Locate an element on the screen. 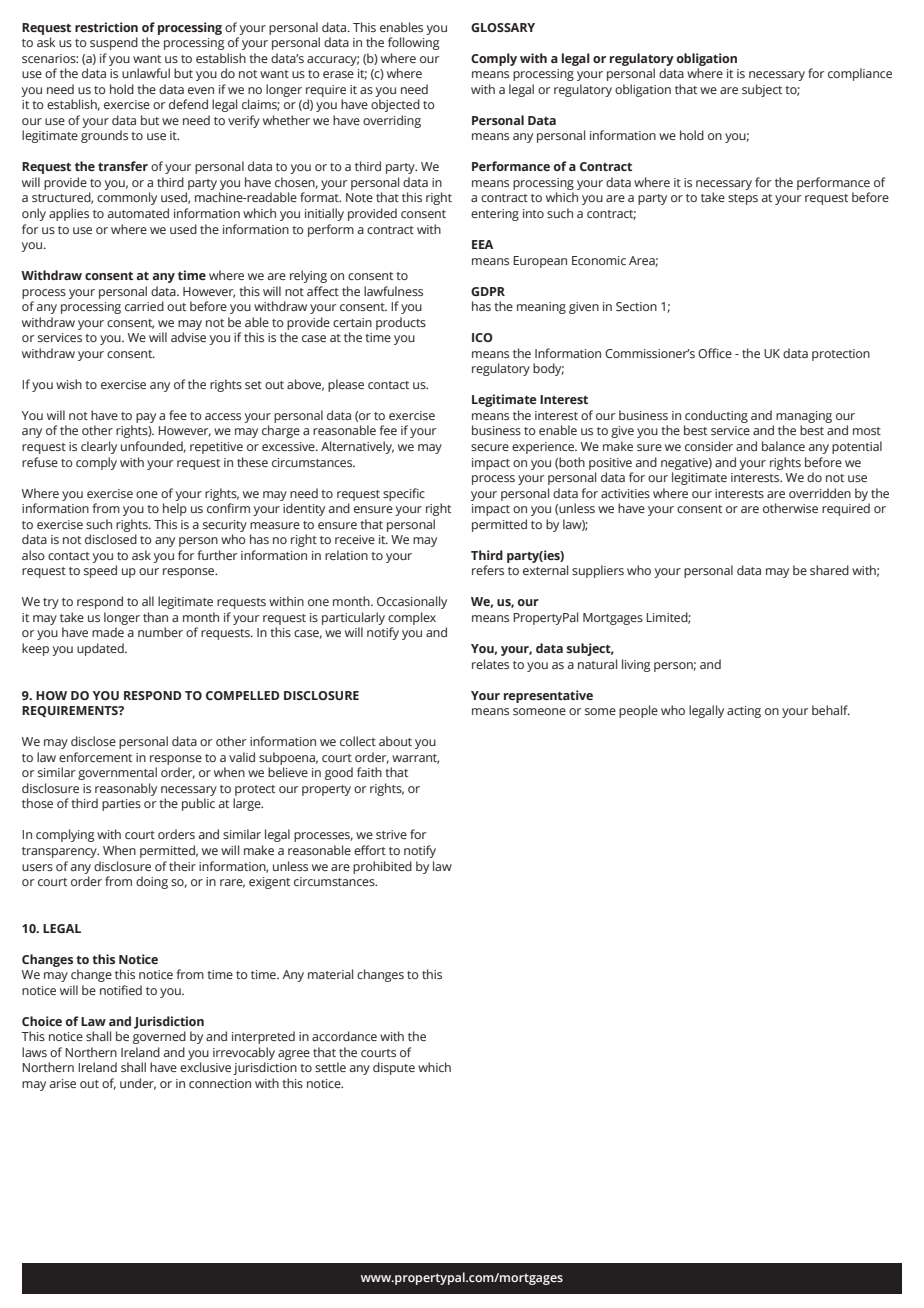 The image size is (924, 1308). acting is located at coordinates (744, 712).
